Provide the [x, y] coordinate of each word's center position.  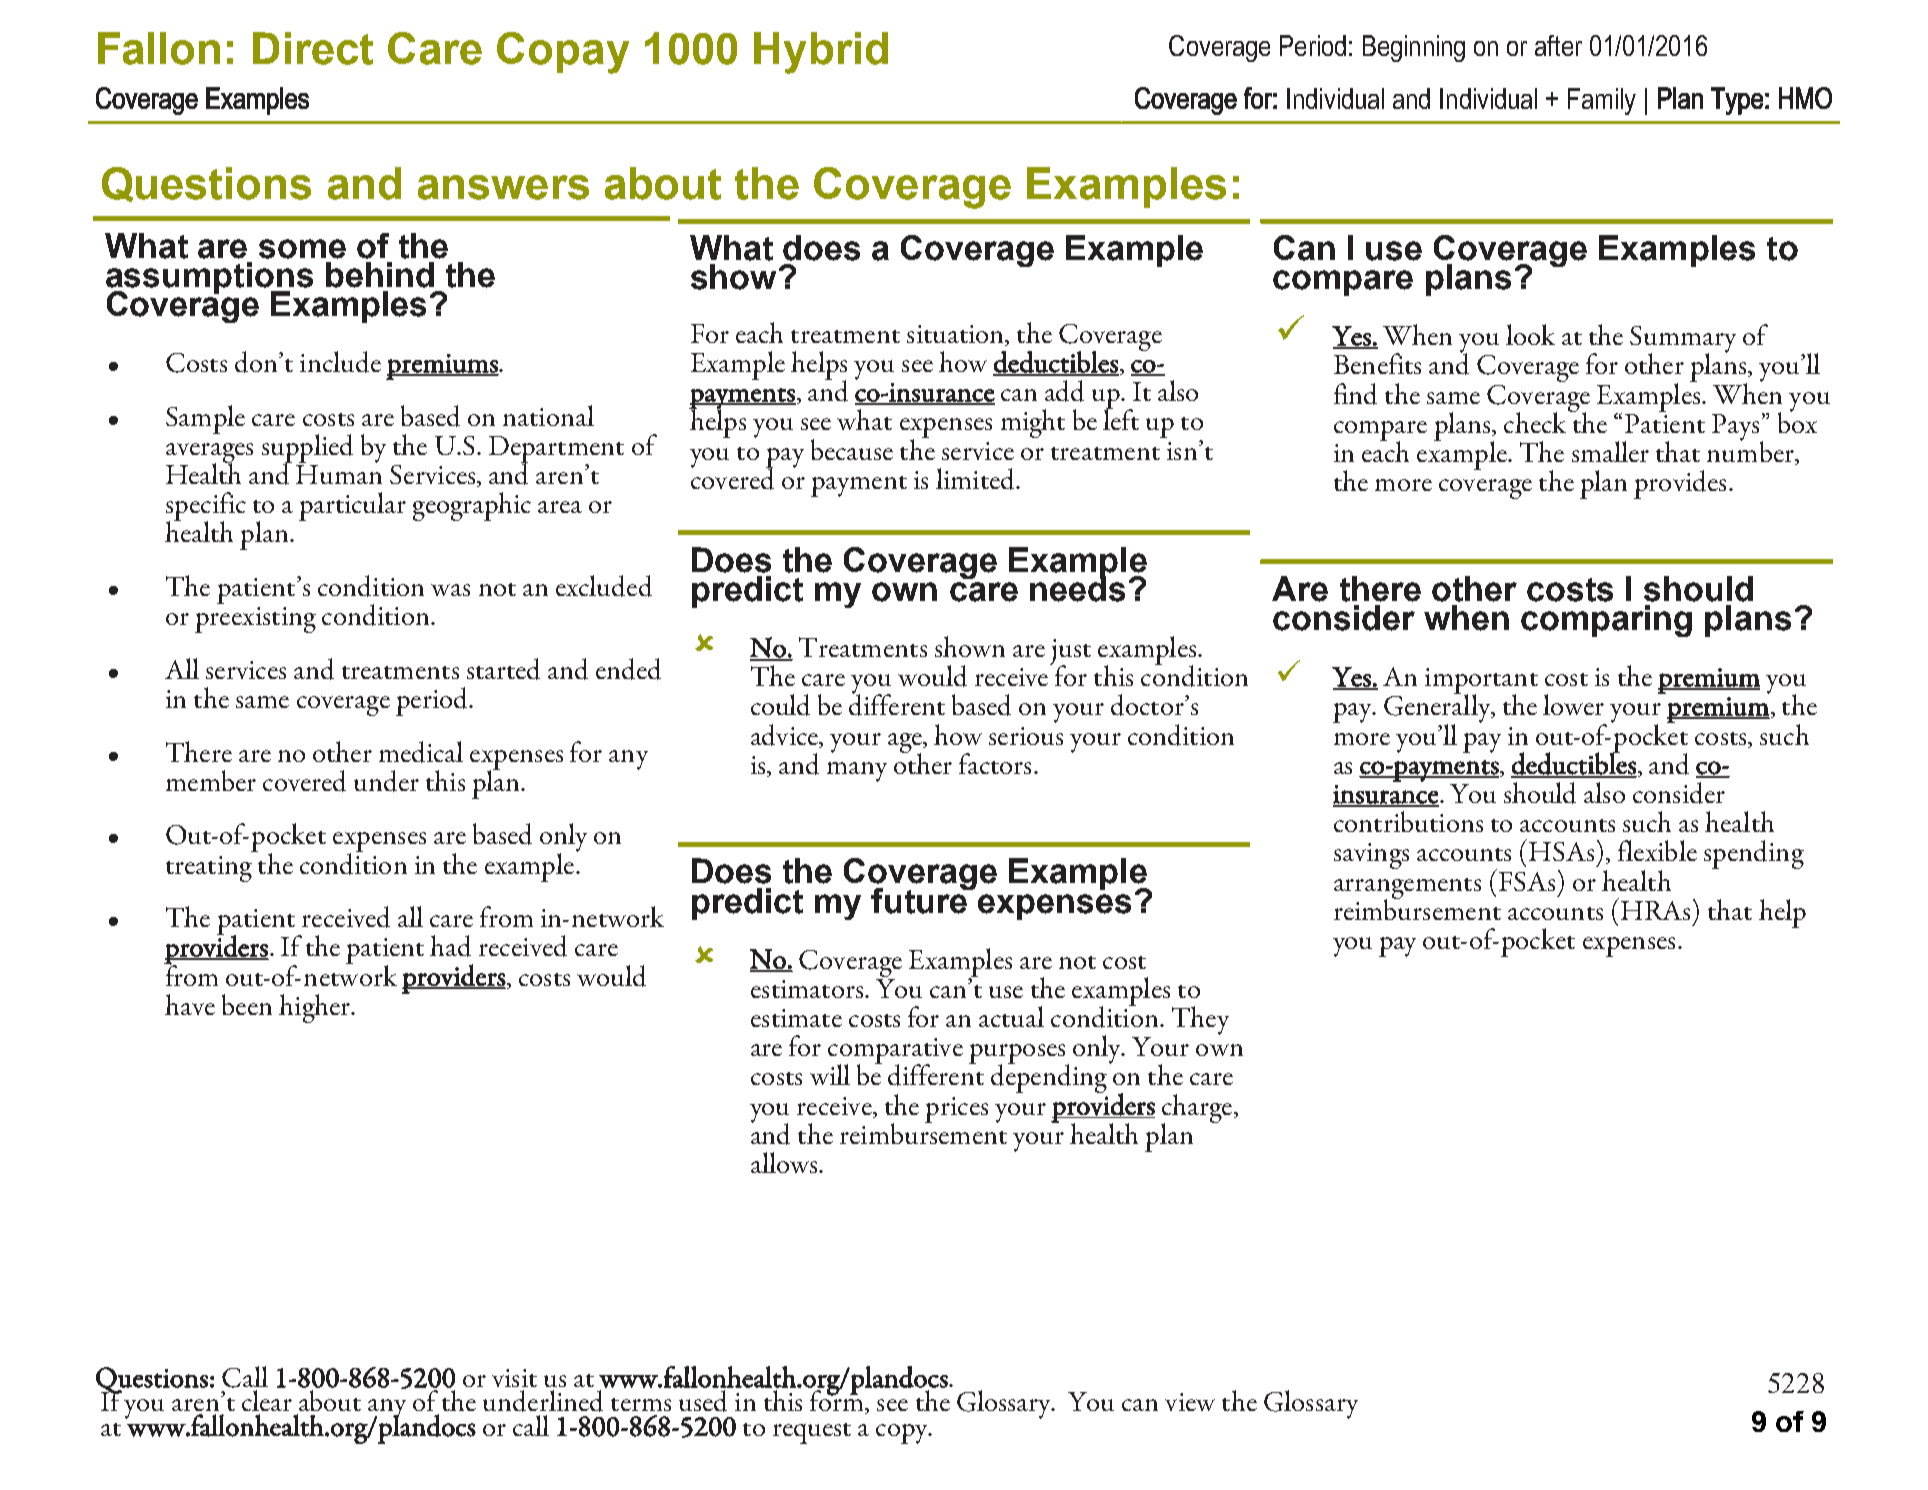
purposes [1018, 1055]
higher [316, 1008]
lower [1573, 704]
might [1033, 423]
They [1200, 1020]
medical [421, 752]
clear [267, 1400]
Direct [313, 48]
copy [903, 1434]
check [1536, 421]
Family [1602, 101]
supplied [307, 449]
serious [1026, 736]
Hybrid [821, 53]
